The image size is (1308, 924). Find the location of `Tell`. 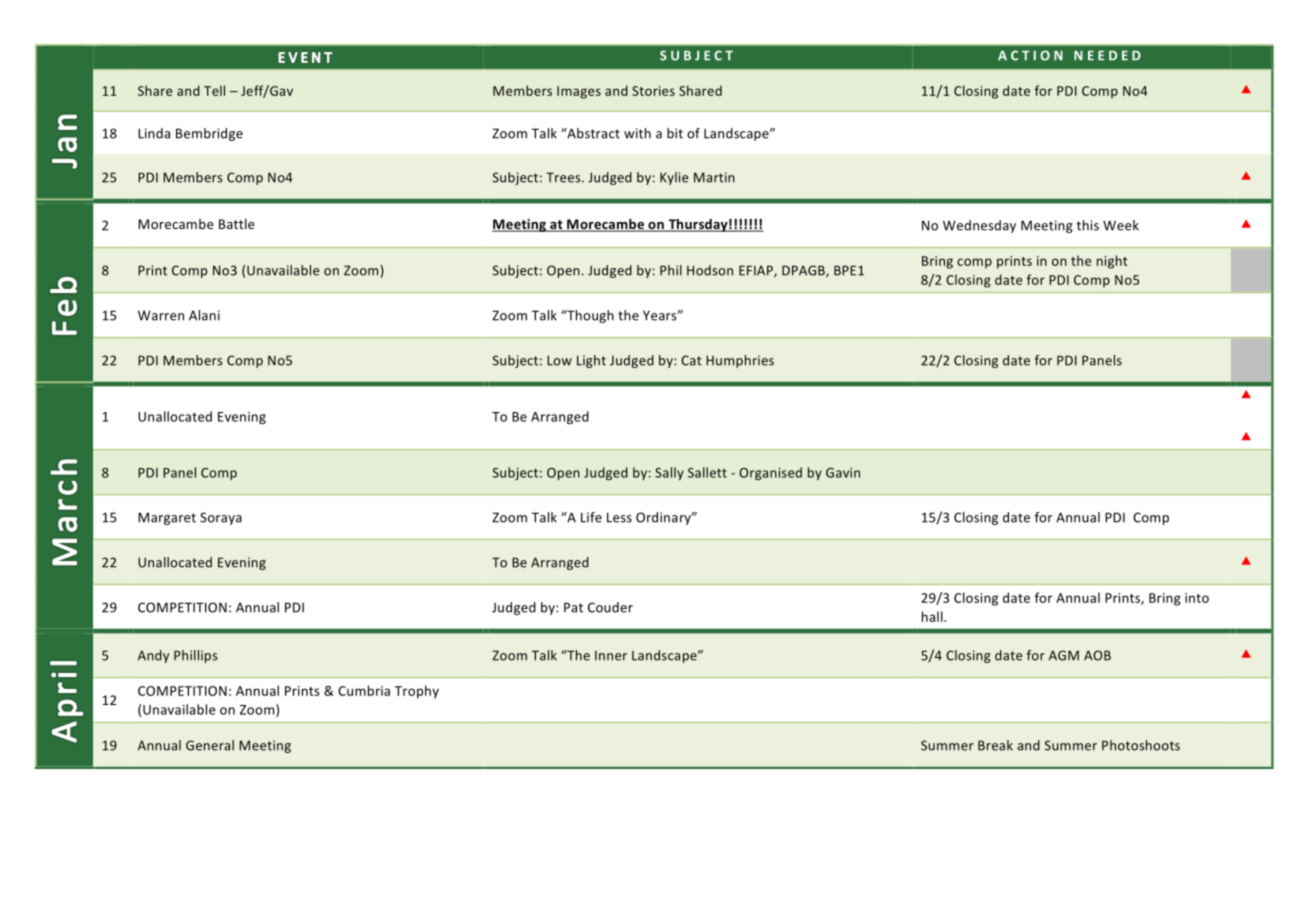

Tell is located at coordinates (214, 90).
